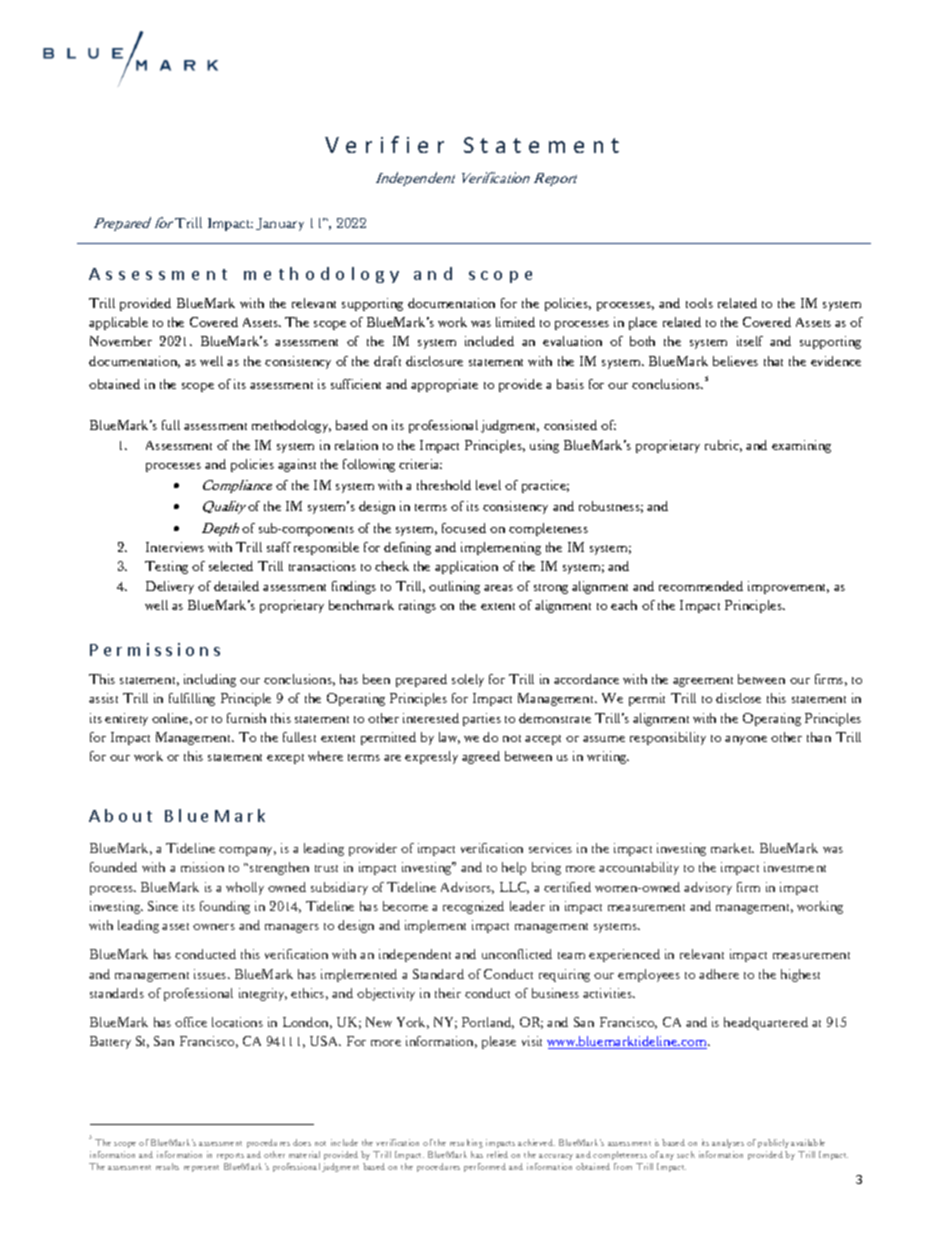 The width and height of the screenshot is (952, 1233). What do you see at coordinates (468, 680) in the screenshot?
I see `solely` at bounding box center [468, 680].
